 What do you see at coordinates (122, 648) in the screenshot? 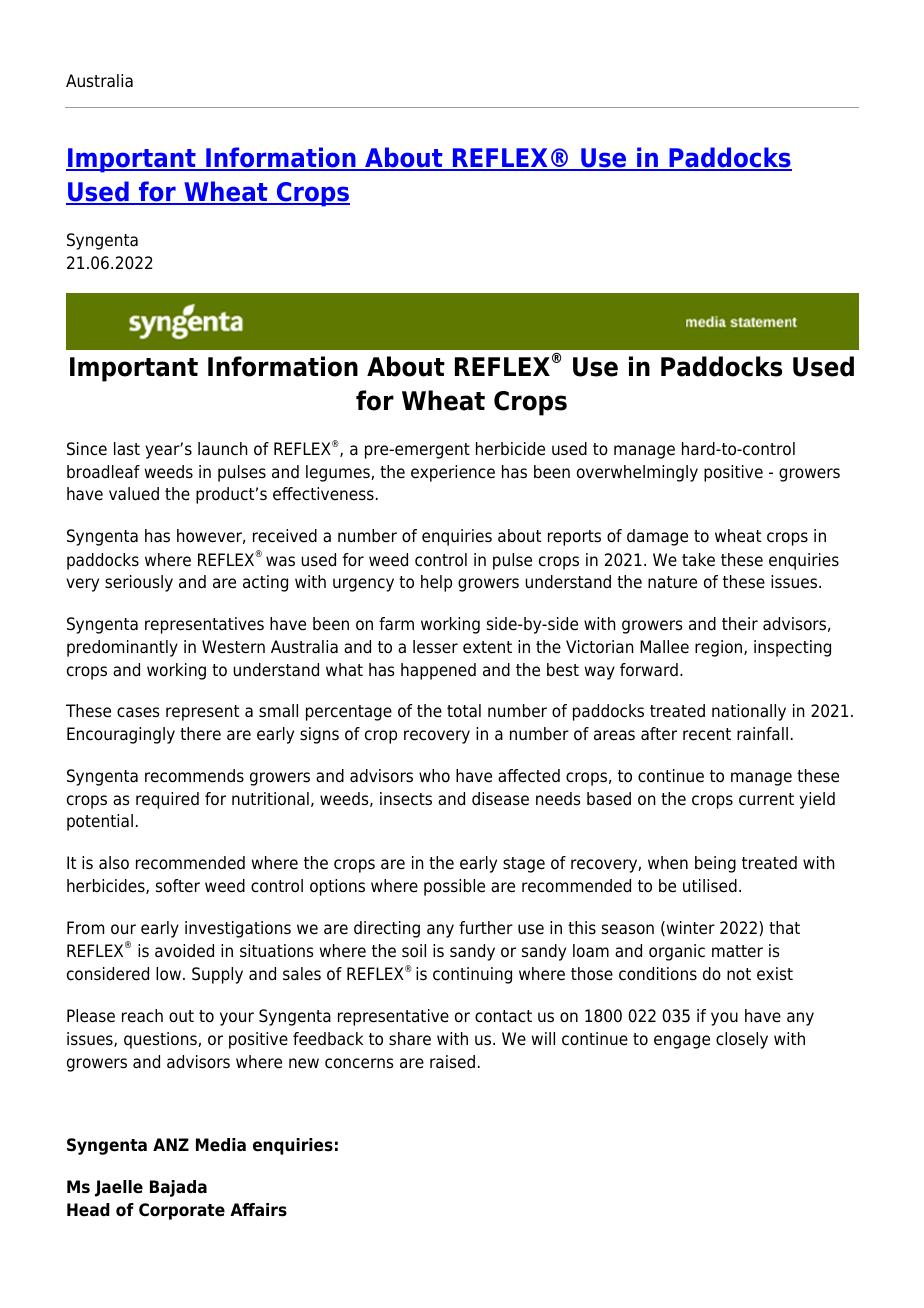
I see `predominantly` at bounding box center [122, 648].
